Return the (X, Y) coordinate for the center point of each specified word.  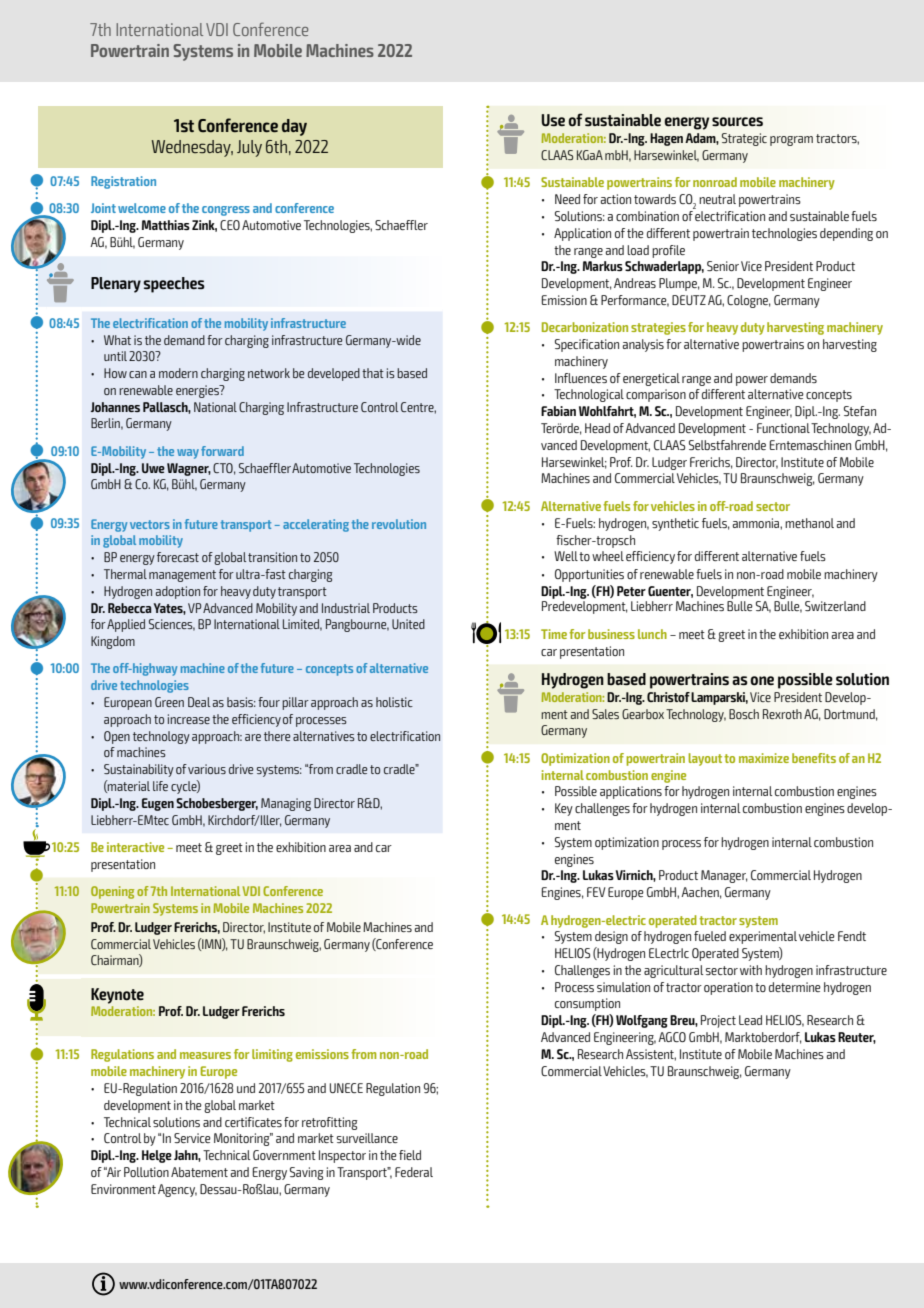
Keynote (117, 996)
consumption (587, 1004)
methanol (809, 523)
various (207, 769)
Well (566, 556)
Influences (581, 378)
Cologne (749, 301)
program (791, 141)
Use (553, 120)
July (249, 148)
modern (178, 373)
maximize (764, 758)
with (751, 970)
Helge (157, 1156)
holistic (394, 702)
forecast (178, 557)
